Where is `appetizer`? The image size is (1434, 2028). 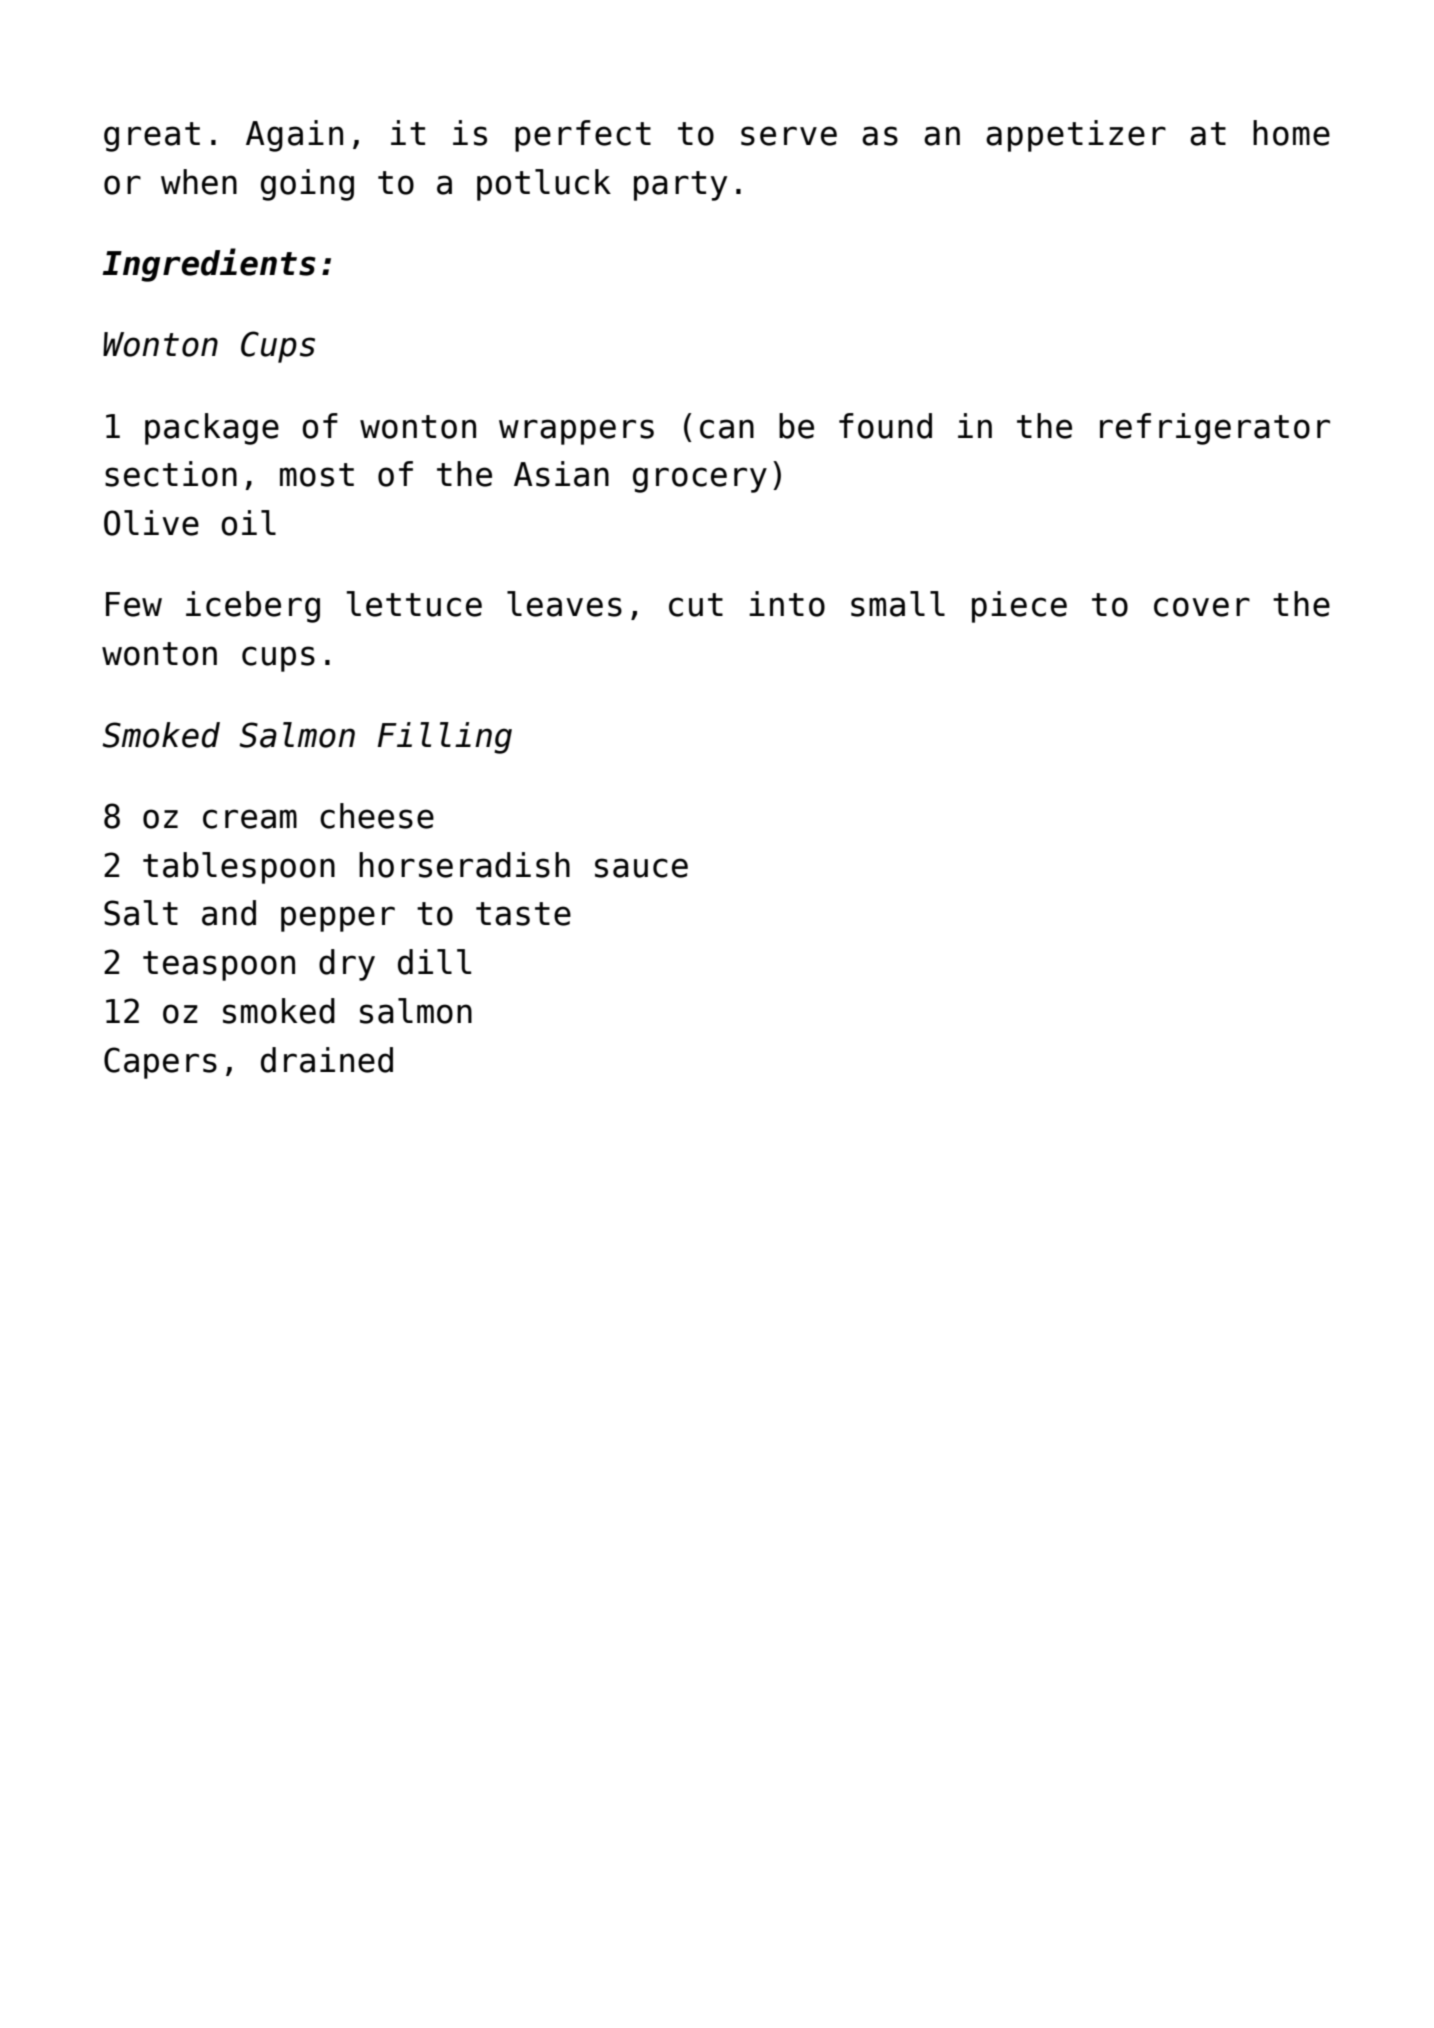
appetizer is located at coordinates (1076, 136).
